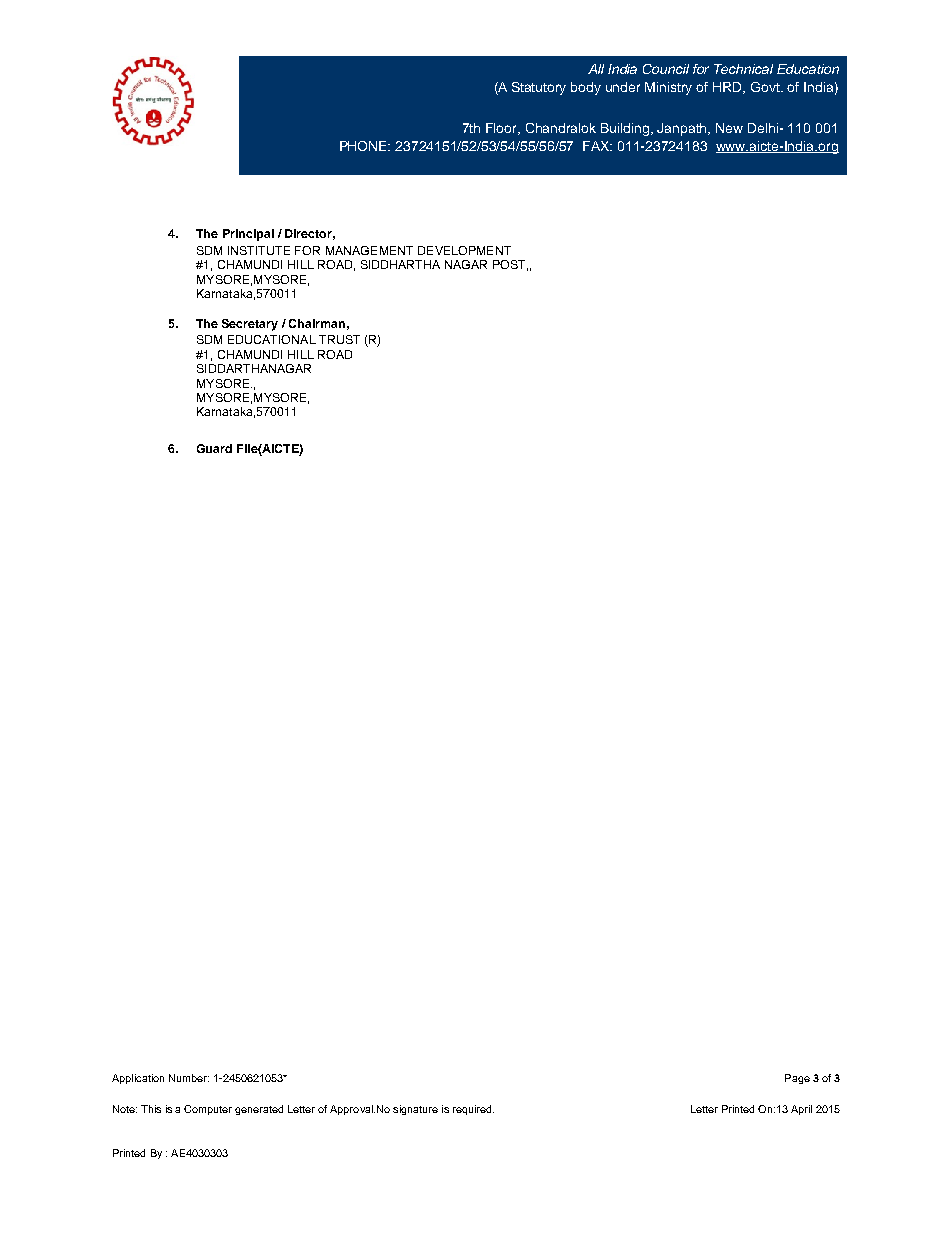 This screenshot has height=1233, width=952. What do you see at coordinates (208, 1110) in the screenshot?
I see `Computer` at bounding box center [208, 1110].
